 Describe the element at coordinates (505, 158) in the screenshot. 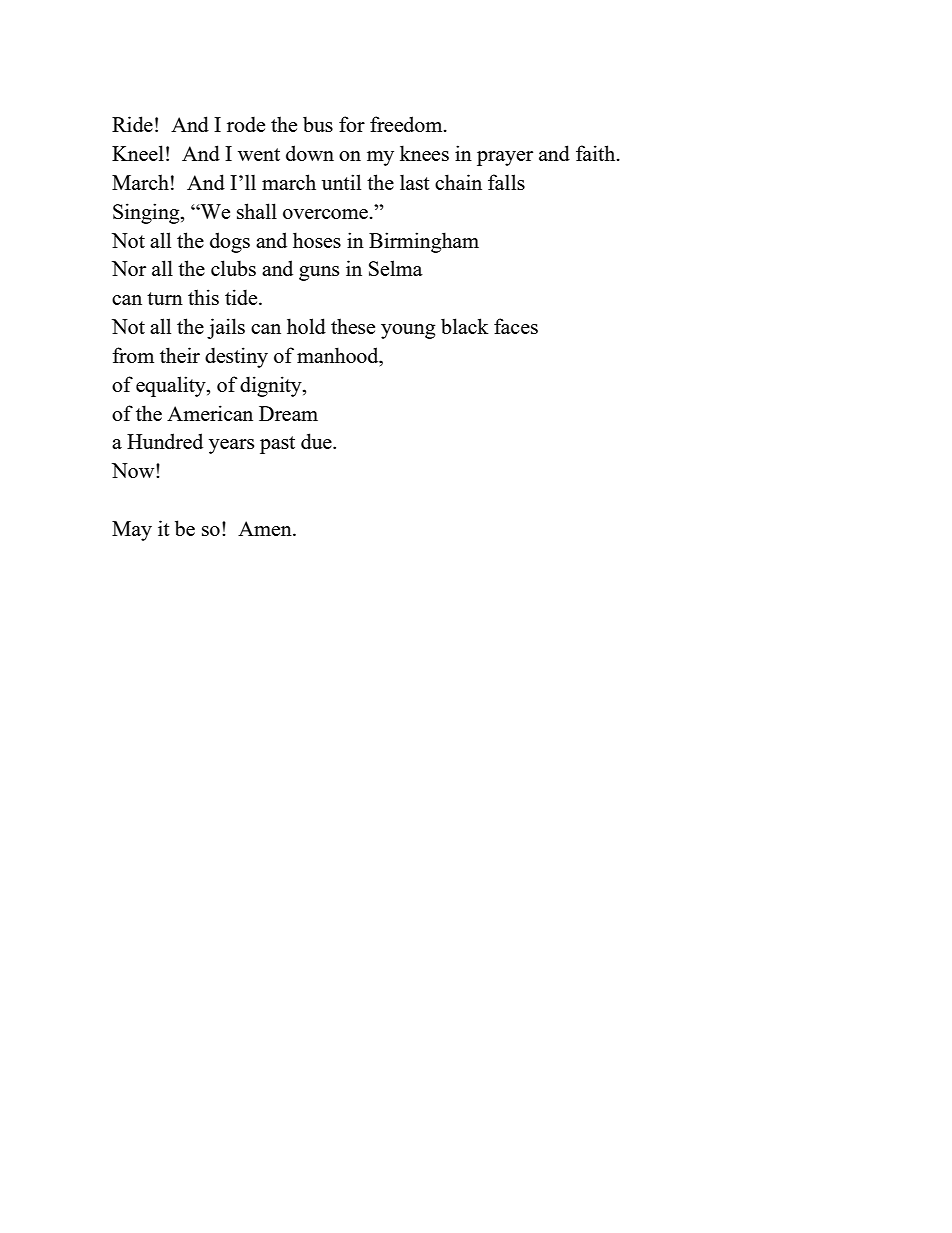

I see `prayer` at that location.
